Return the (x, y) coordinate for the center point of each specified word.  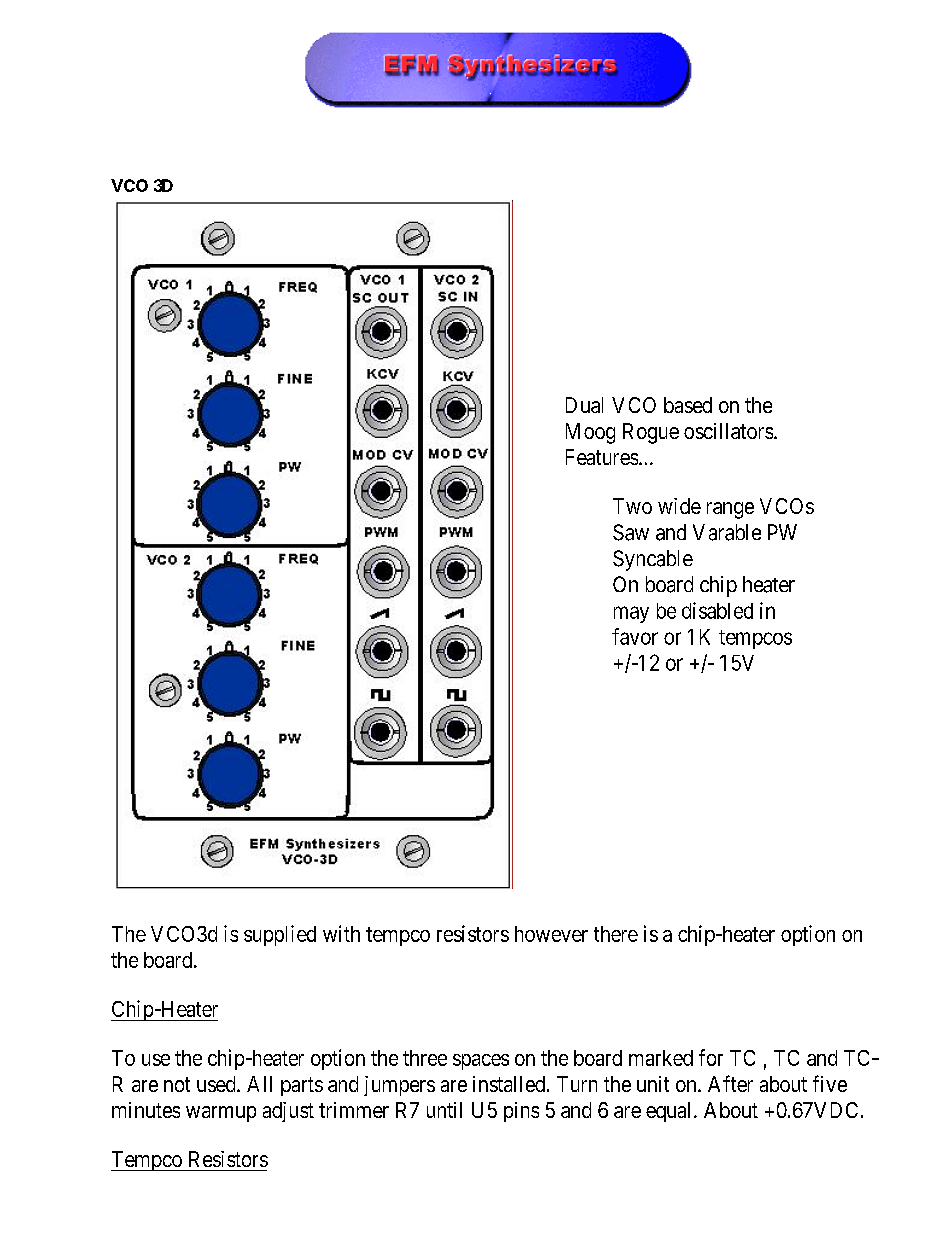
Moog (590, 433)
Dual (584, 405)
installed (510, 1084)
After (730, 1083)
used (217, 1084)
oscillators (728, 431)
